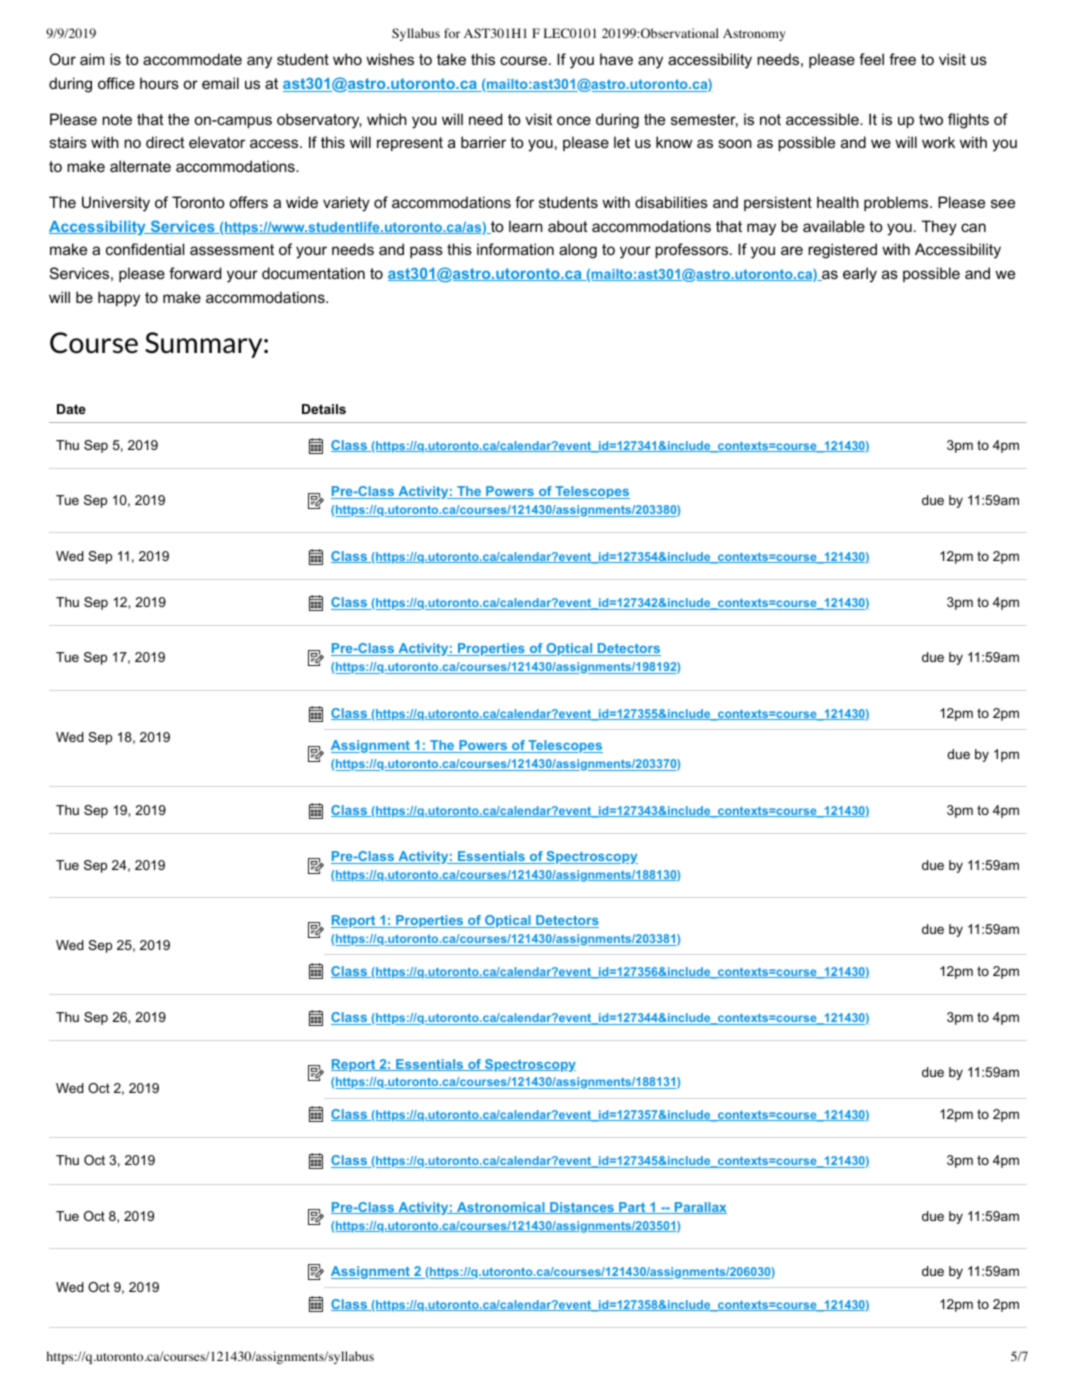 The width and height of the page is (1075, 1391). Describe the element at coordinates (313, 273) in the page. I see `documentation` at that location.
